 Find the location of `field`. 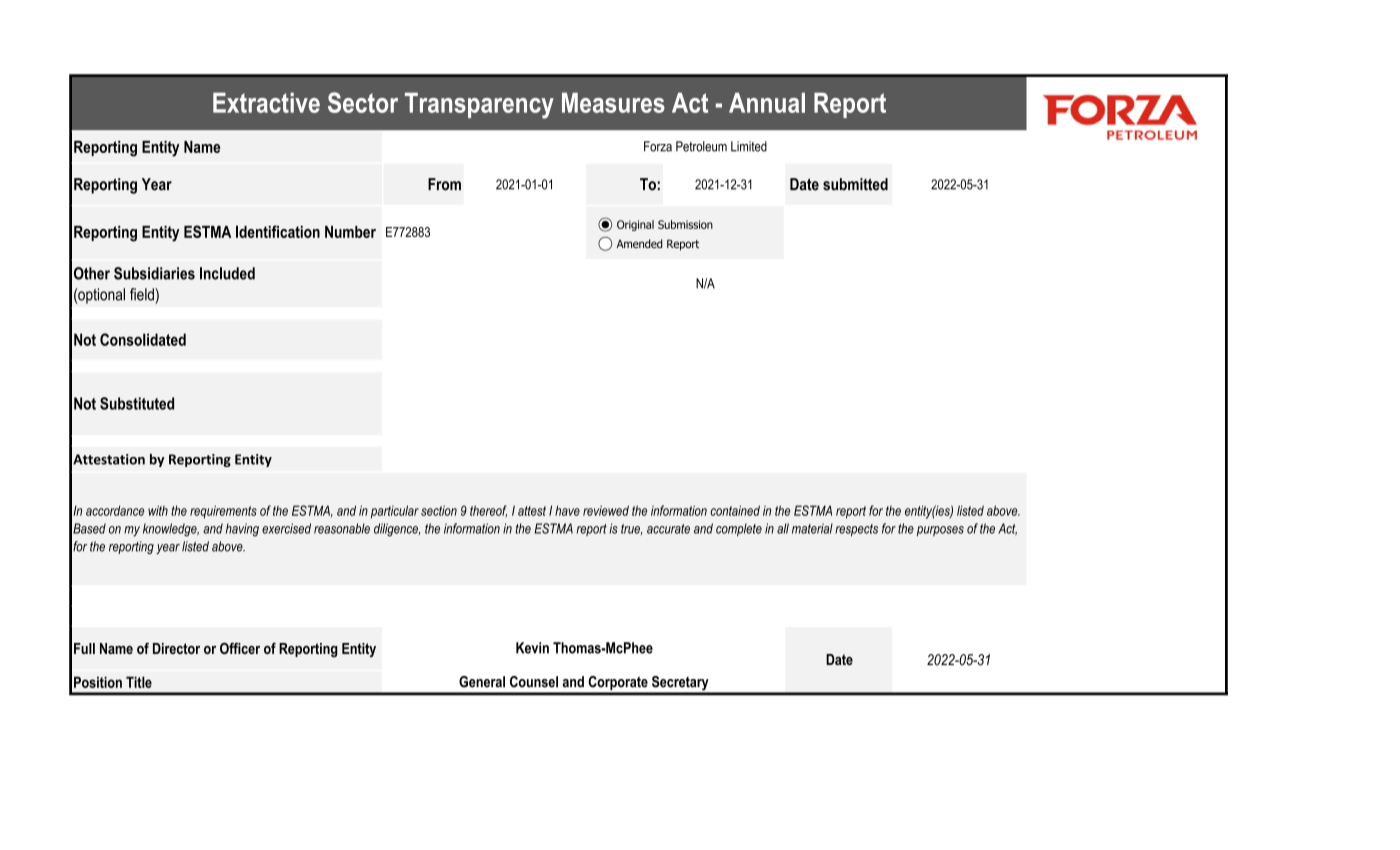

field is located at coordinates (143, 294).
